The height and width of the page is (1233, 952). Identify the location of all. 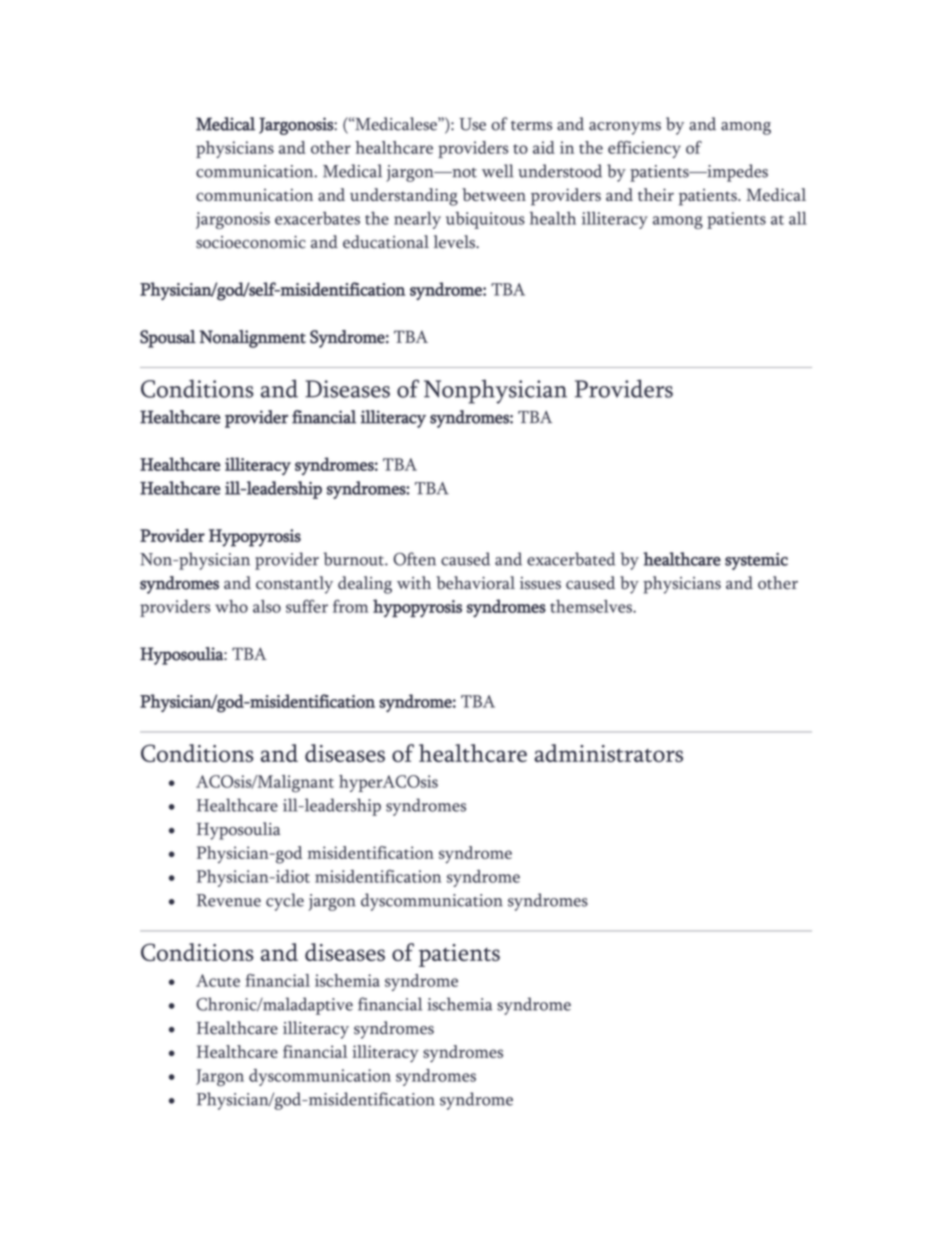
(798, 218).
